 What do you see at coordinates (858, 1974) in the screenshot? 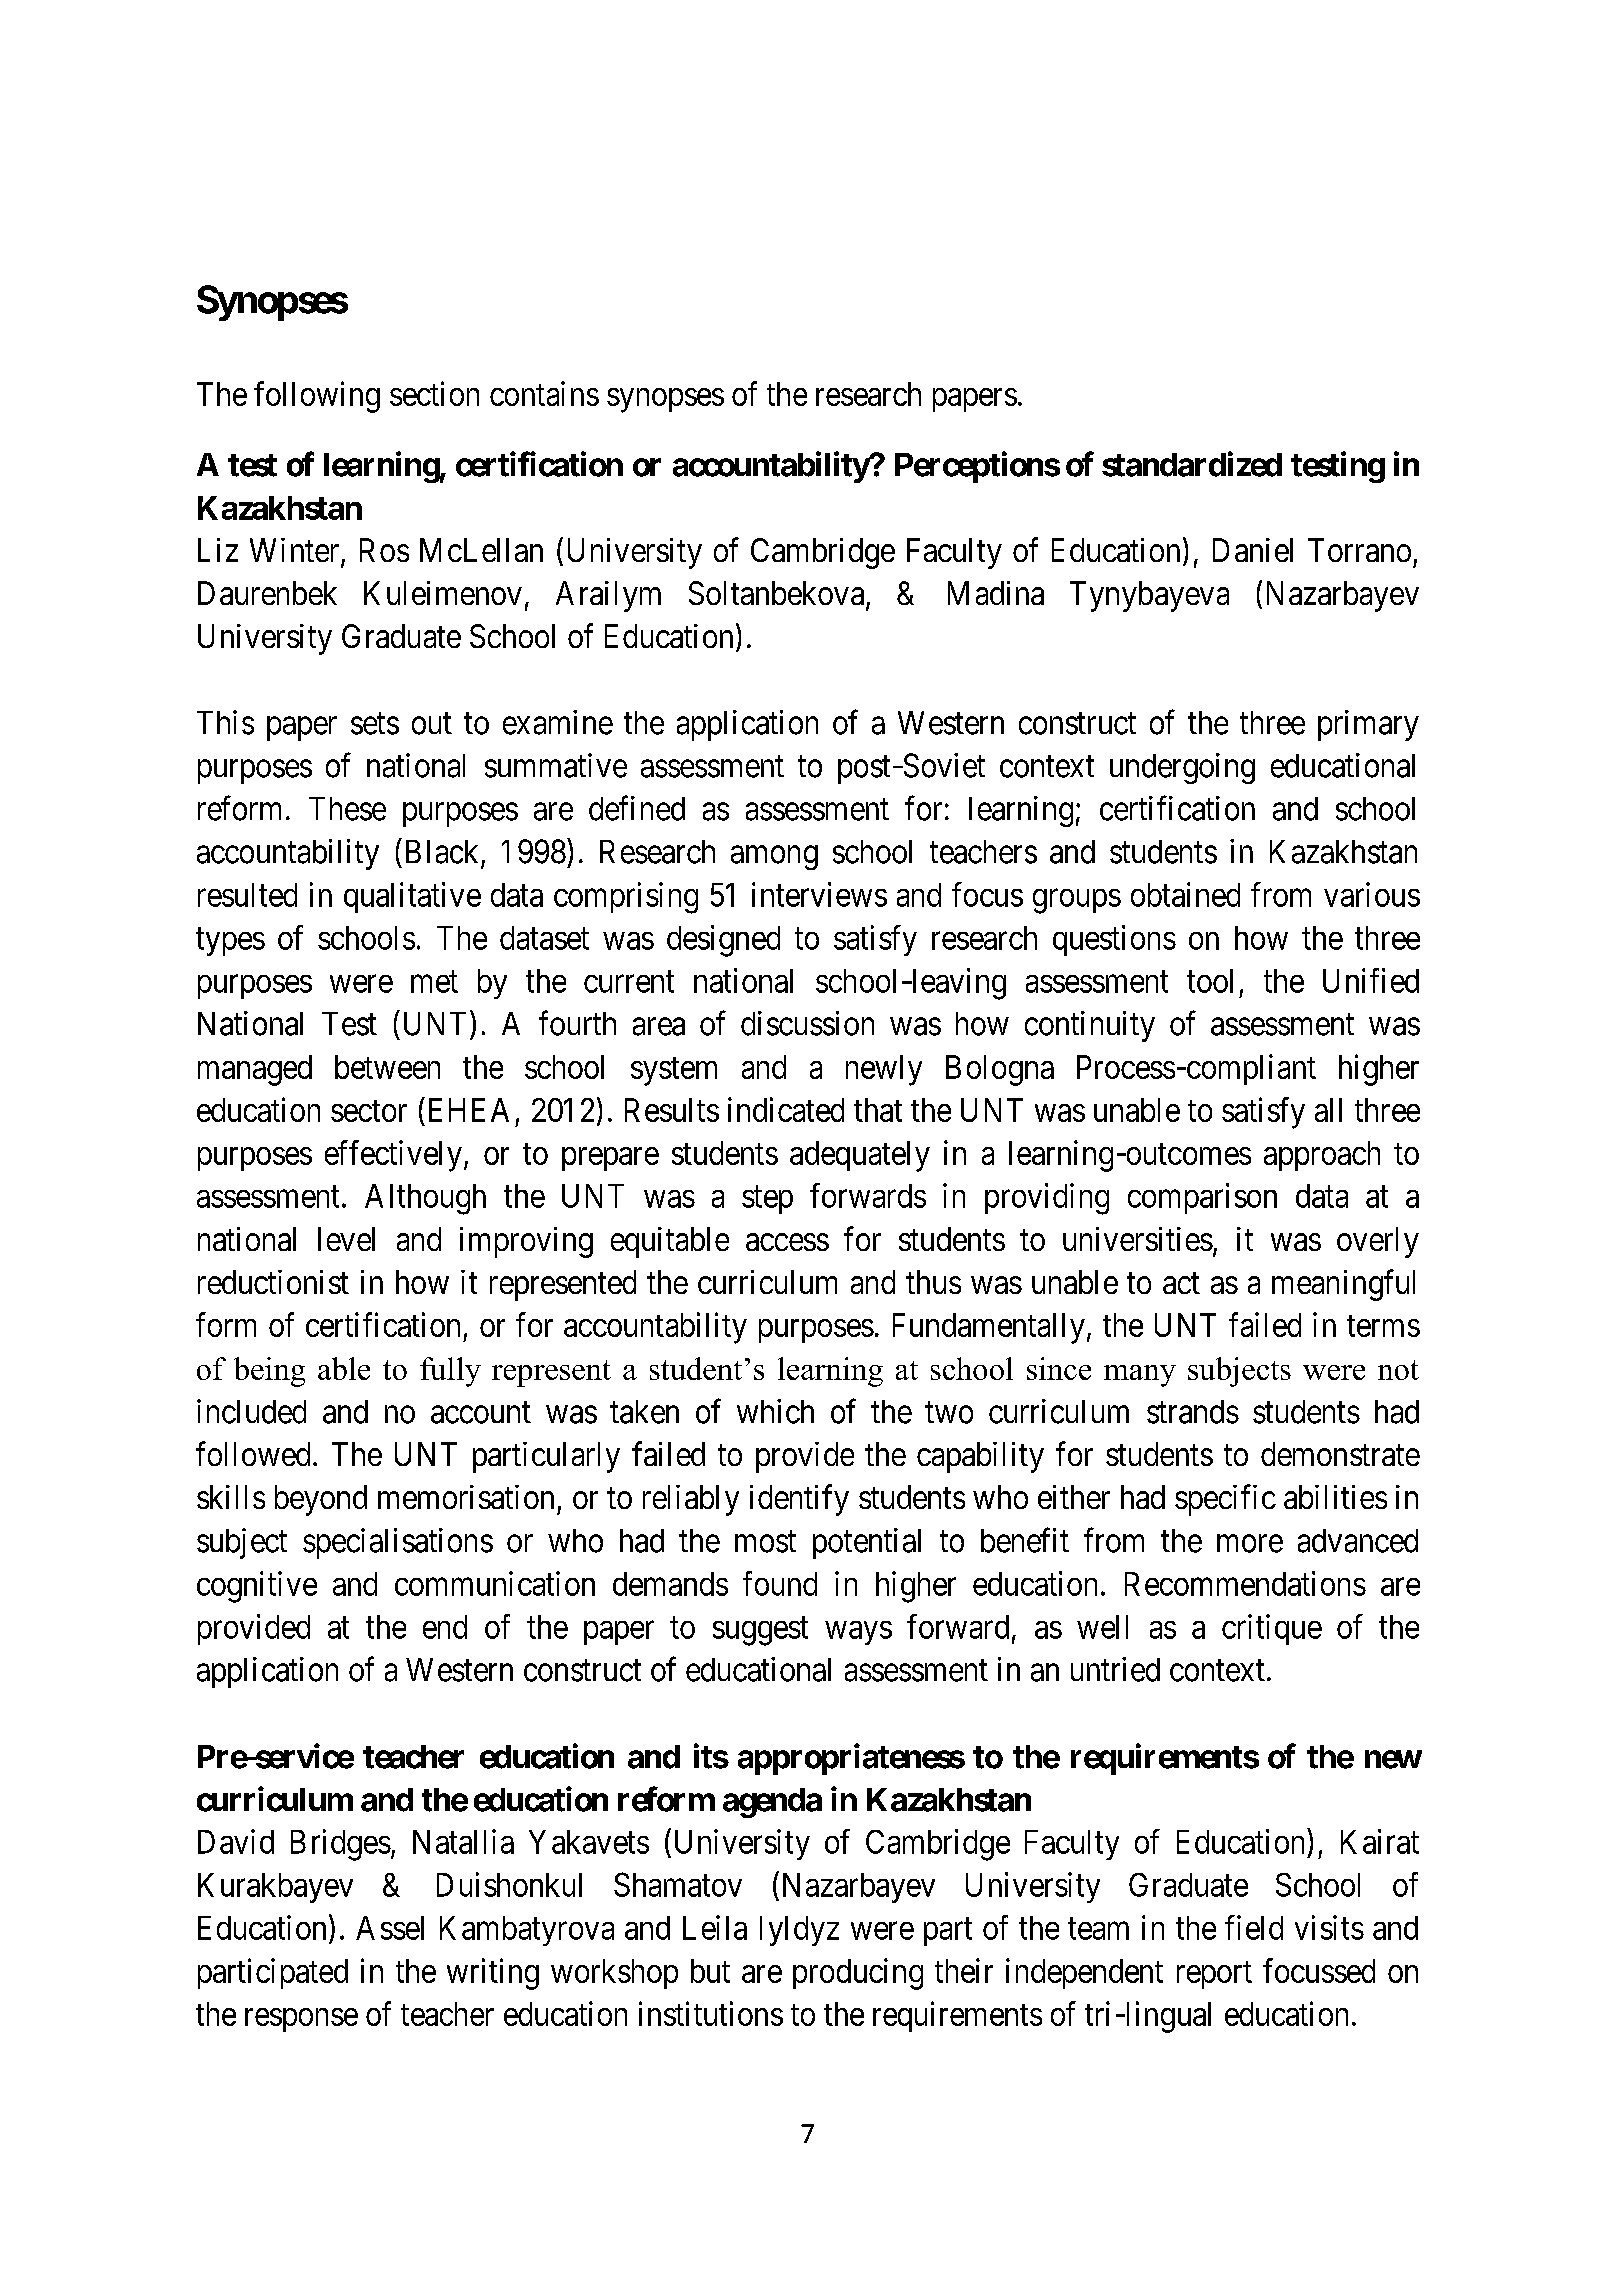
I see `producing` at bounding box center [858, 1974].
